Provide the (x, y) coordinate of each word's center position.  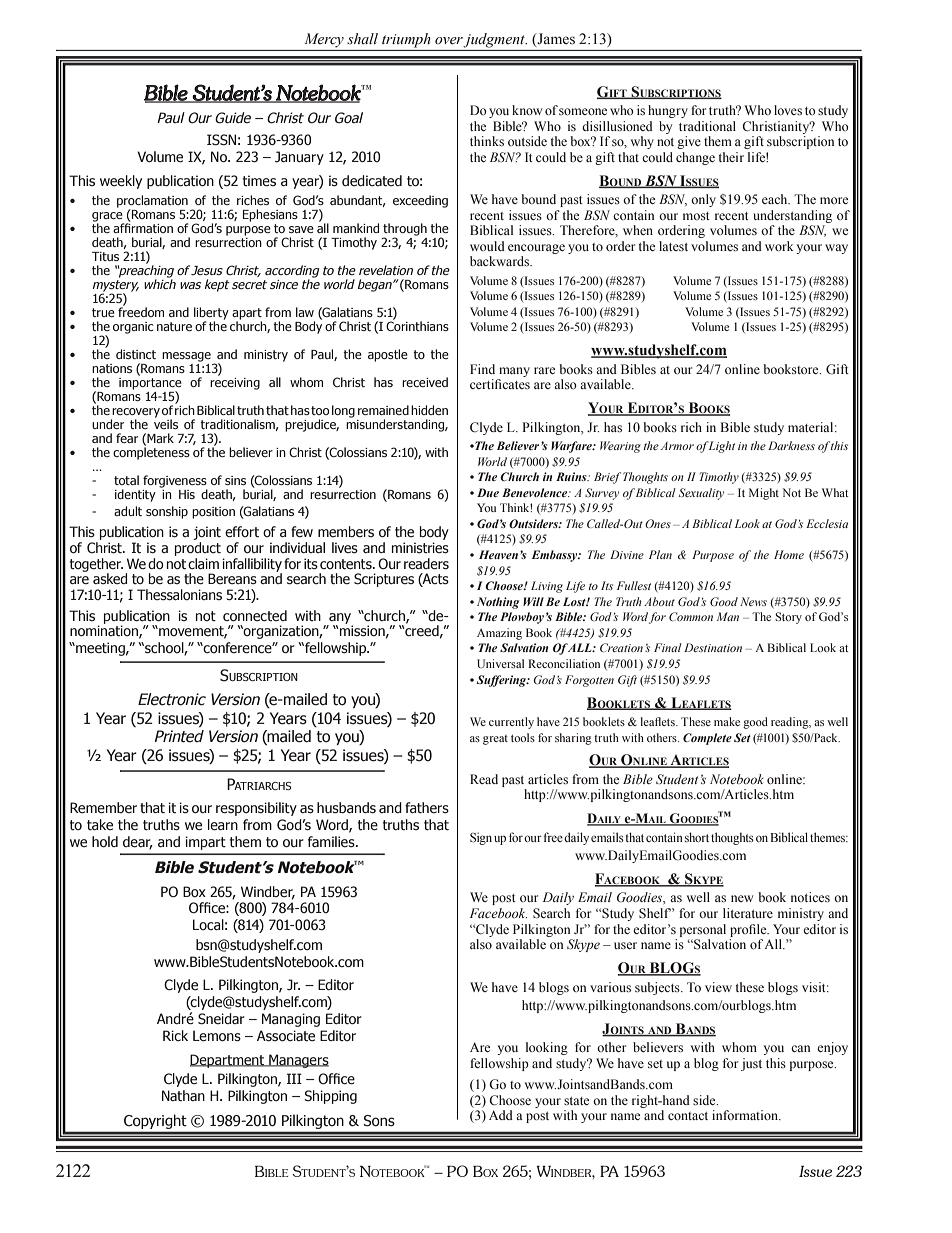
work (779, 246)
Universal (500, 663)
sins (235, 480)
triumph (406, 40)
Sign (481, 838)
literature (748, 913)
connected (255, 616)
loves (788, 110)
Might (764, 494)
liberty (211, 314)
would (487, 246)
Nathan (183, 1096)
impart (205, 843)
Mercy (324, 40)
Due (488, 492)
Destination (713, 647)
